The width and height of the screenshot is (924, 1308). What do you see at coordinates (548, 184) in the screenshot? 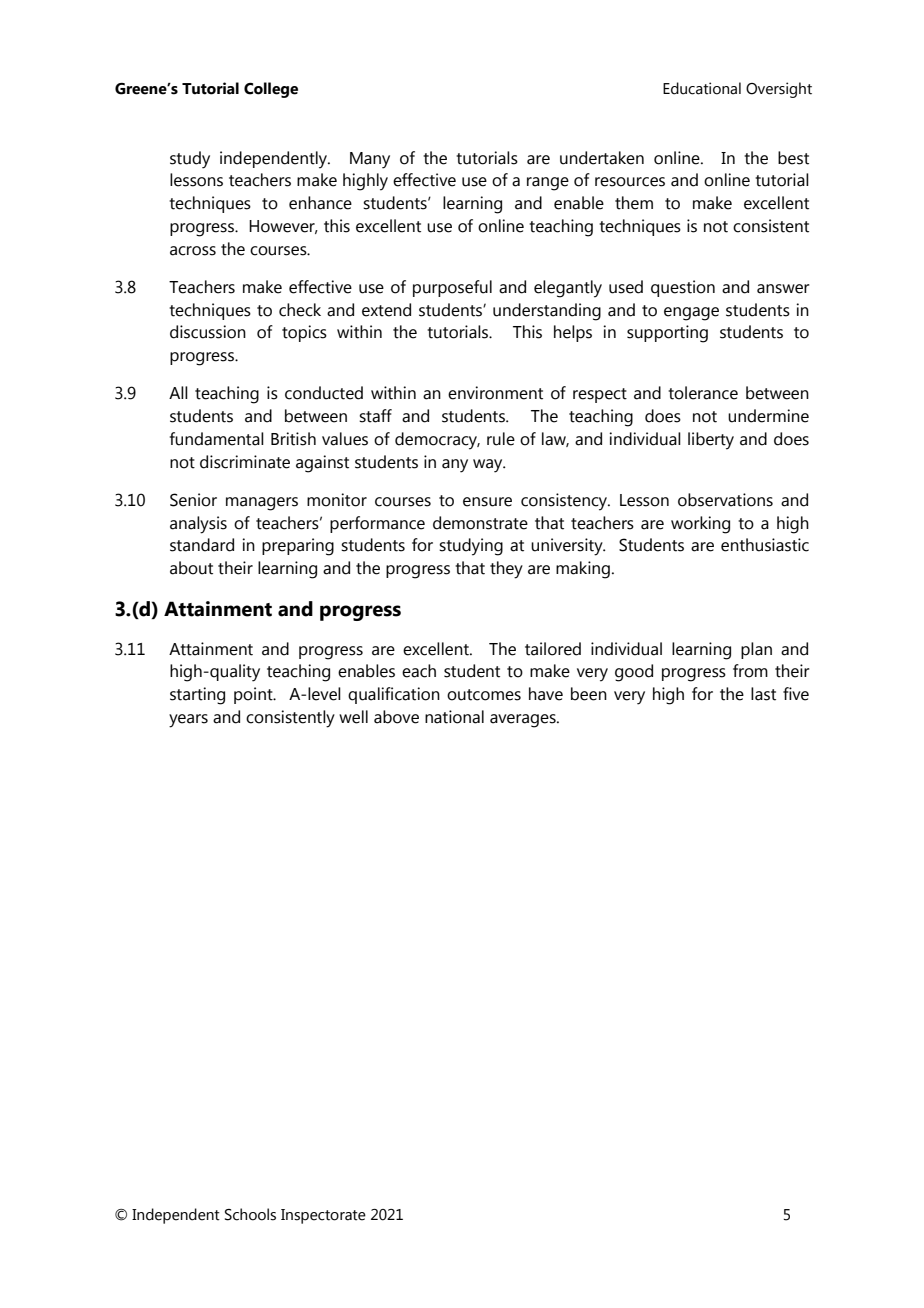
I see `range` at bounding box center [548, 184].
